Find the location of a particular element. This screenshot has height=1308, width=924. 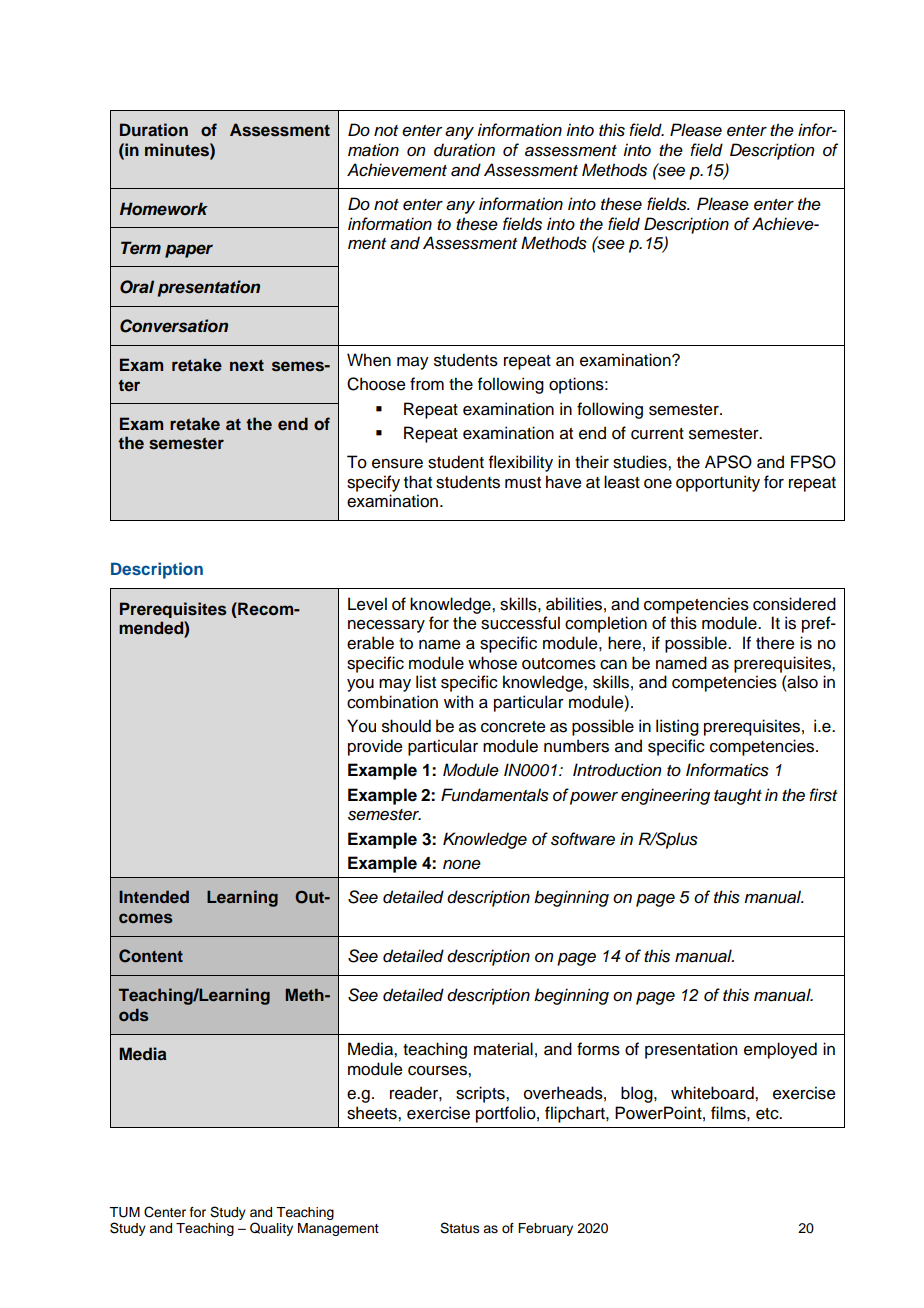

Quality is located at coordinates (271, 1229).
